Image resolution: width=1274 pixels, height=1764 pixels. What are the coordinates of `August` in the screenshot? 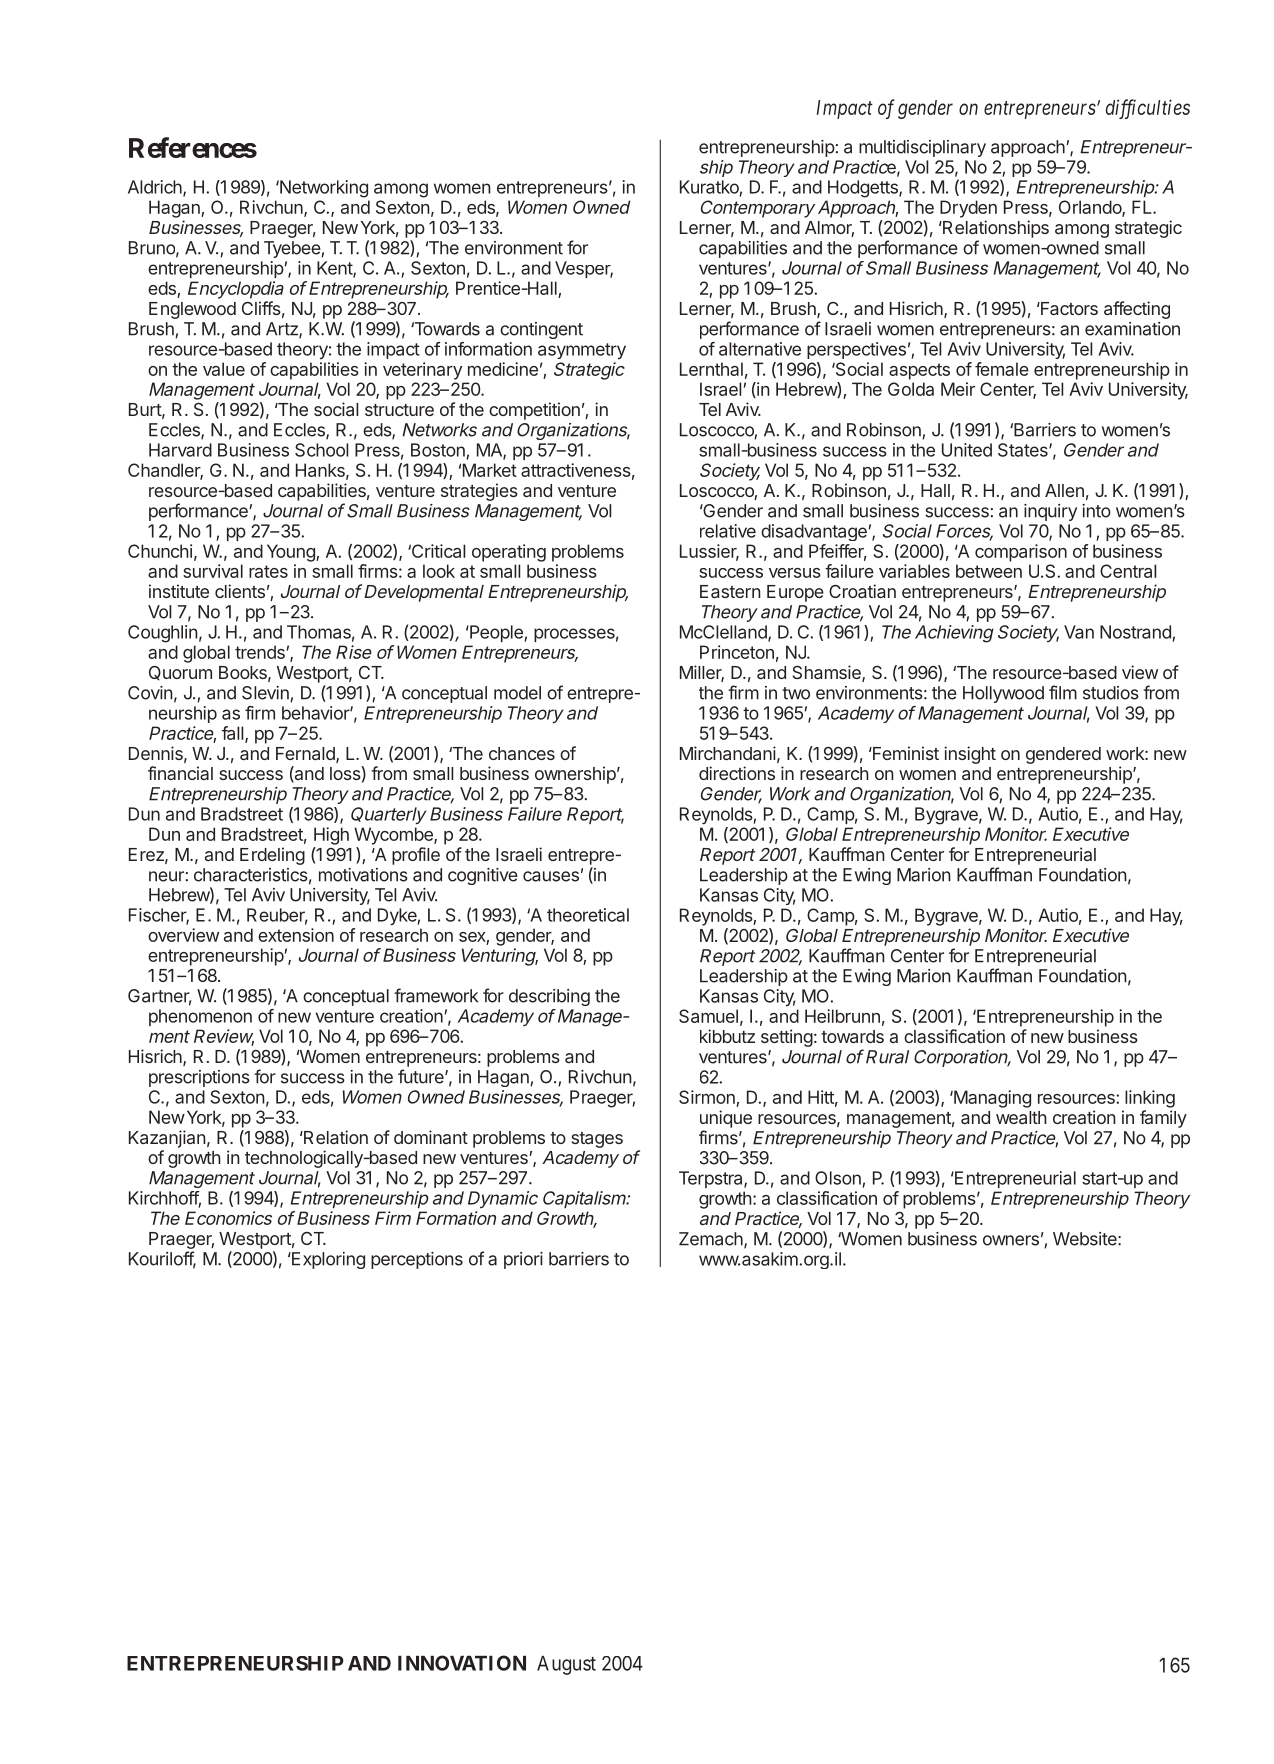 It's located at (566, 1665).
